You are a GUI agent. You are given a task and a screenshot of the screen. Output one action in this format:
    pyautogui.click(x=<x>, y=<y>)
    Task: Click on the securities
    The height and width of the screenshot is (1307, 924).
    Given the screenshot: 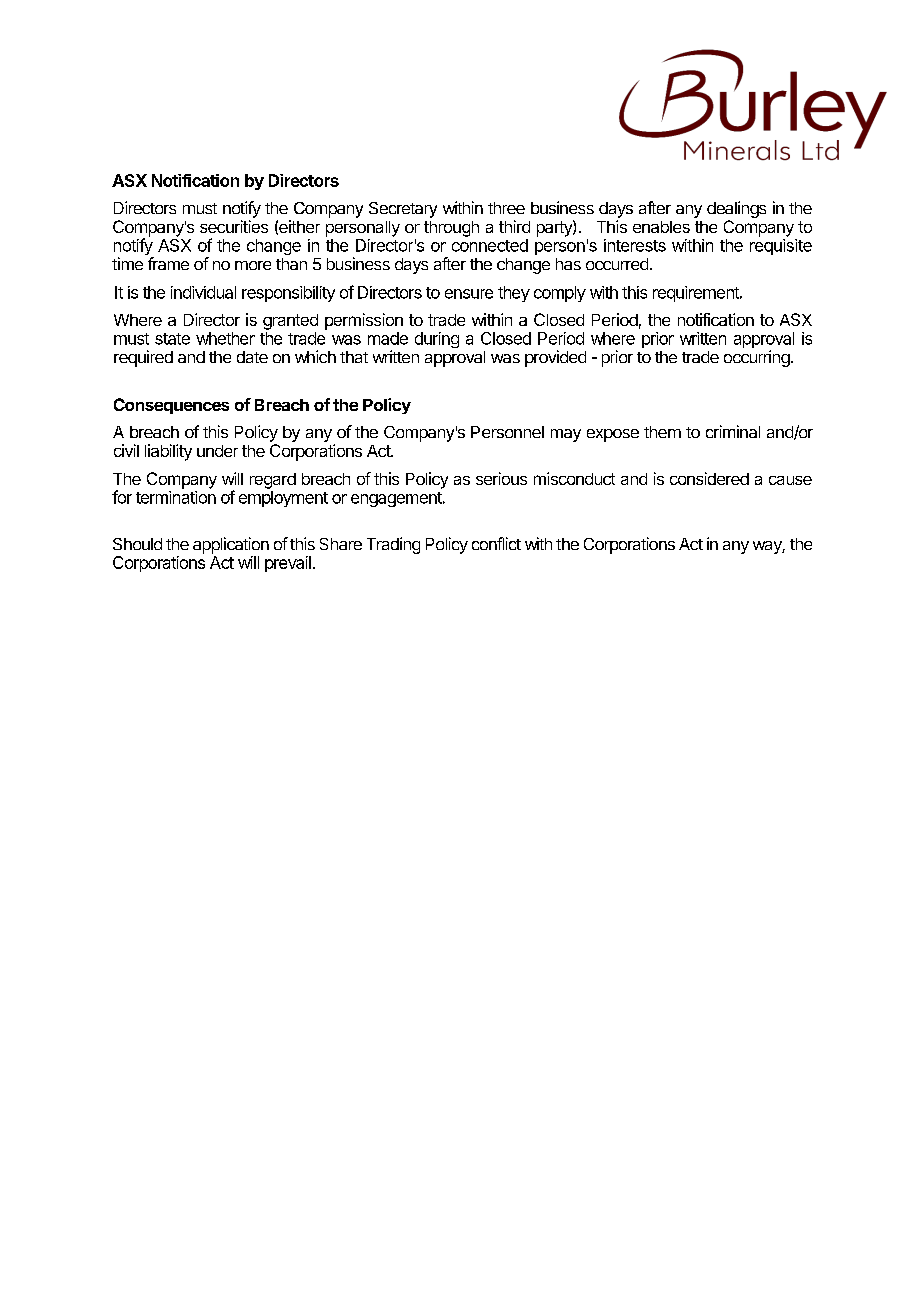 What is the action you would take?
    pyautogui.click(x=234, y=226)
